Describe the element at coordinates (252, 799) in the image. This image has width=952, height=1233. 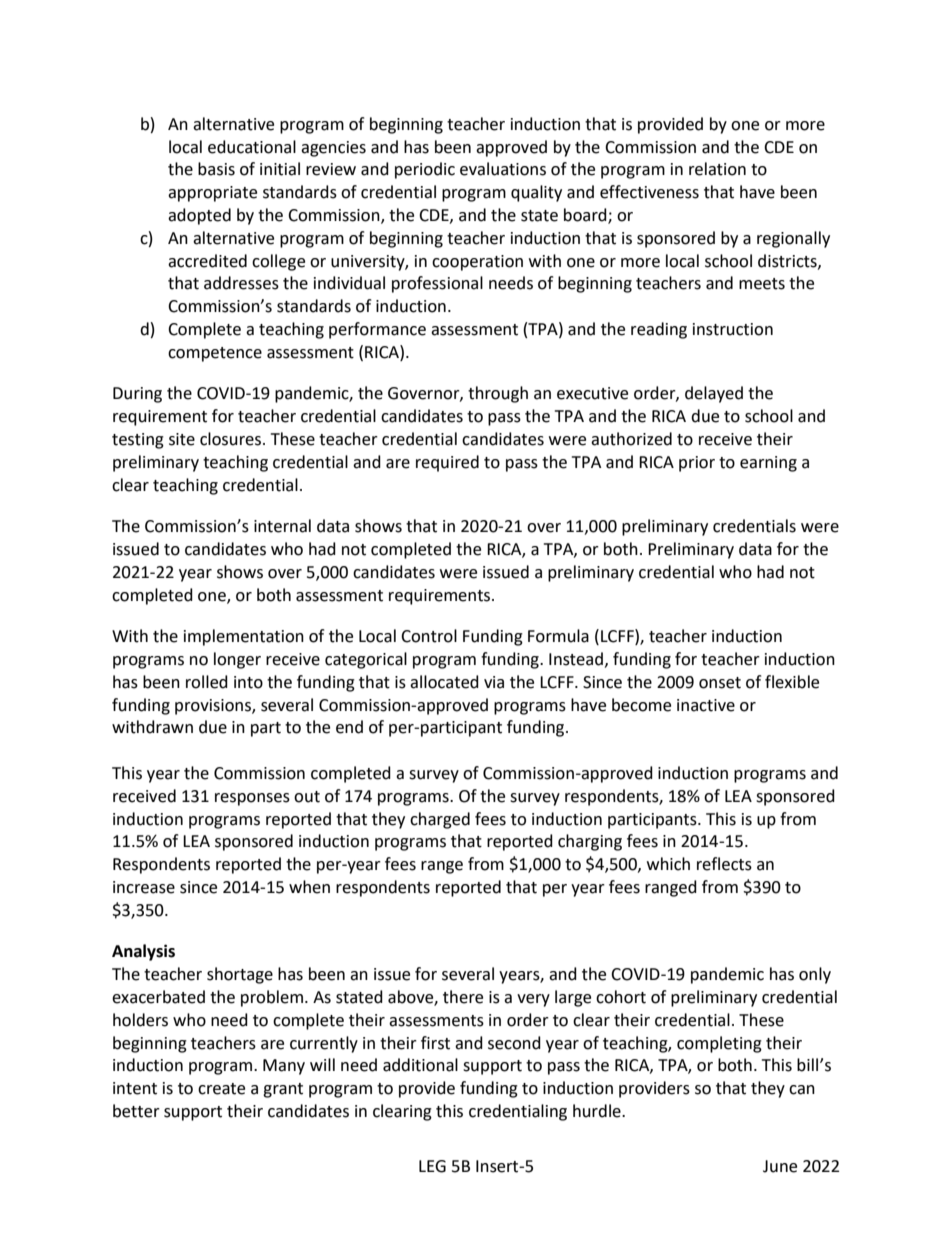
I see `responses` at that location.
